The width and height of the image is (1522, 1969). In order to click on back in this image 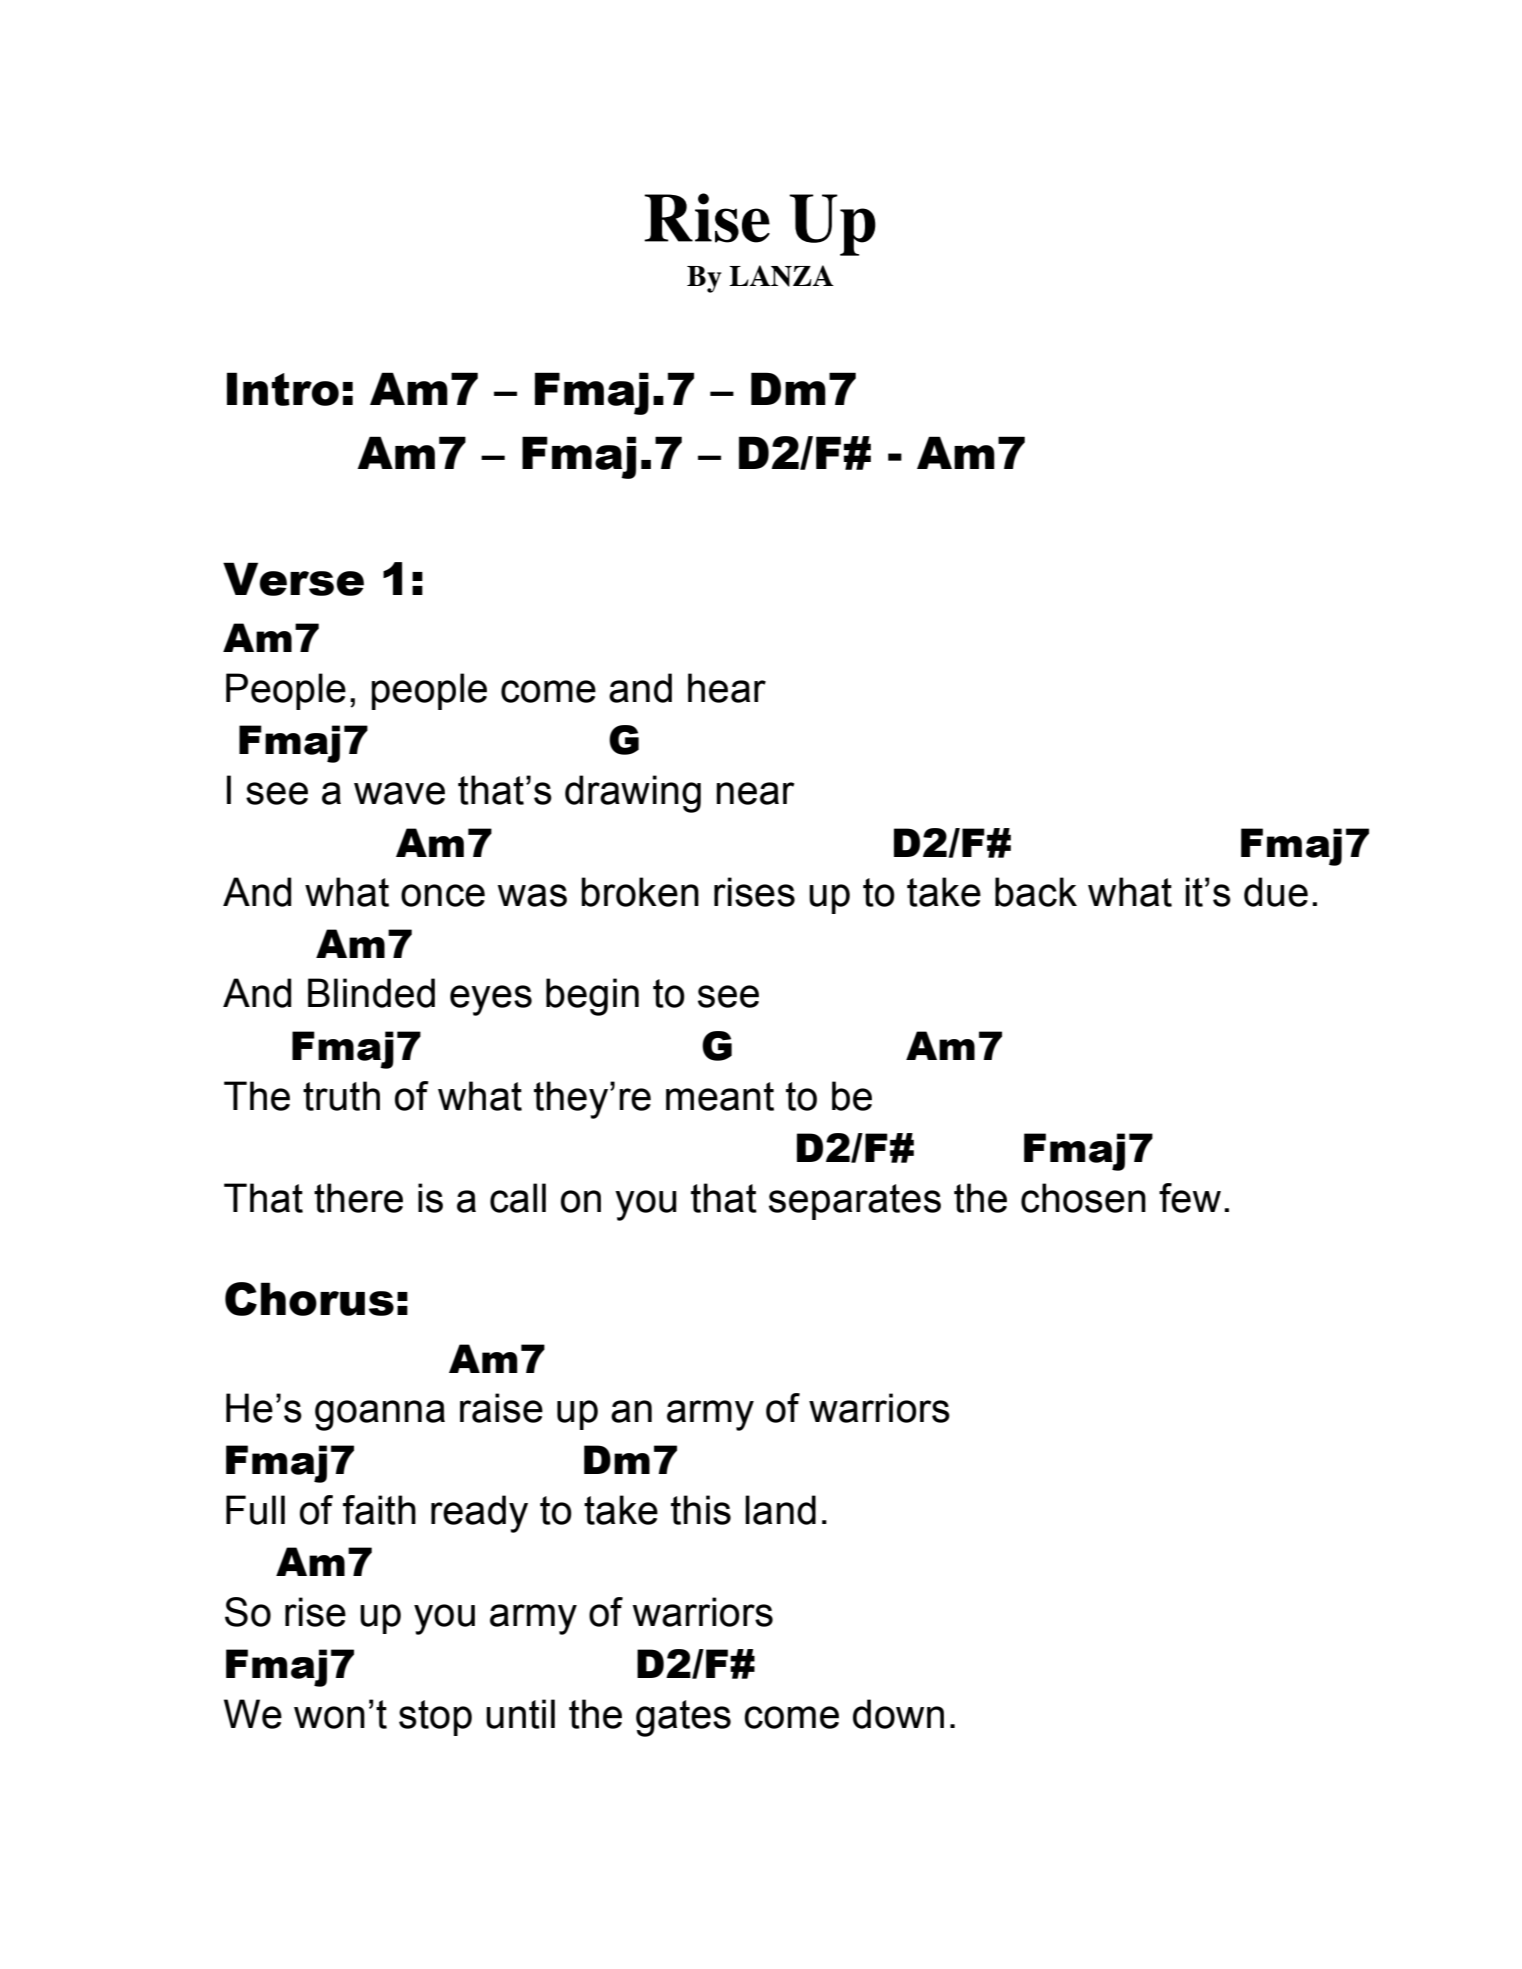, I will do `click(1036, 892)`.
